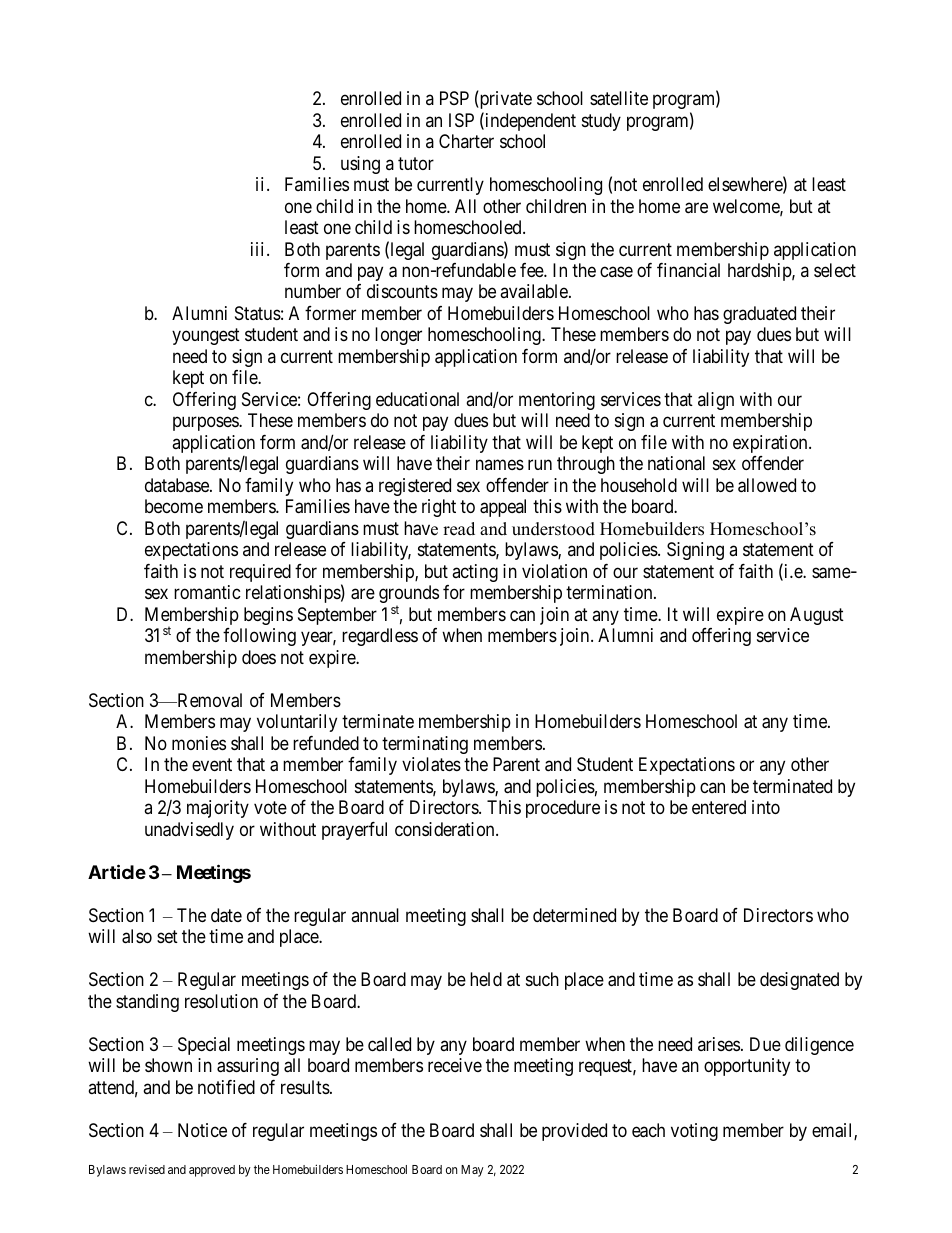  Describe the element at coordinates (259, 637) in the image. I see `following` at that location.
